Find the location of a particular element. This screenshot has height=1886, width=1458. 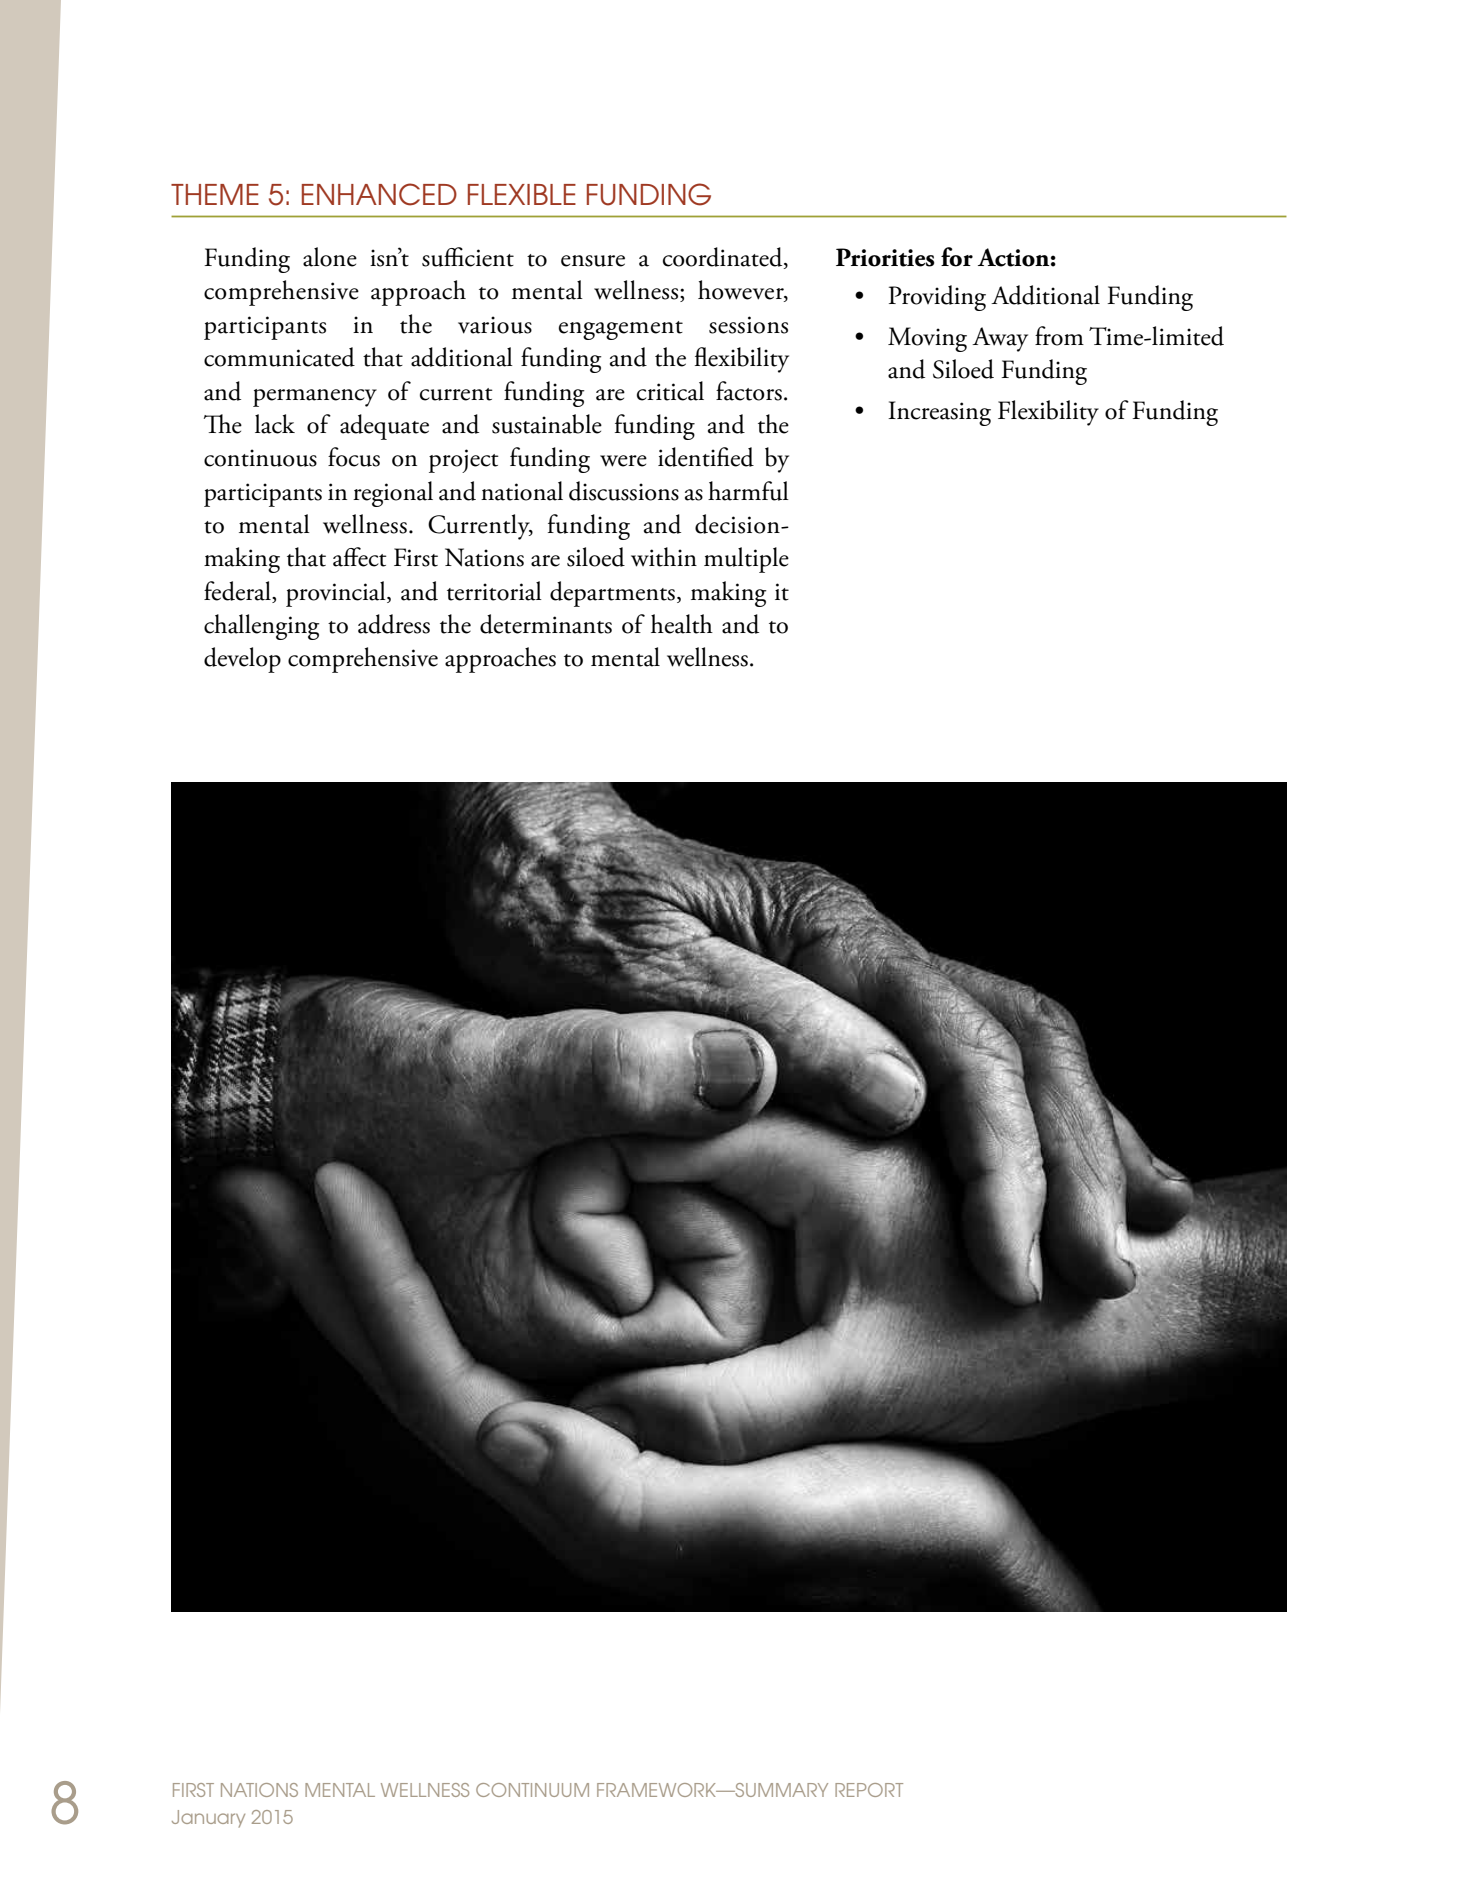

develop is located at coordinates (242, 660).
